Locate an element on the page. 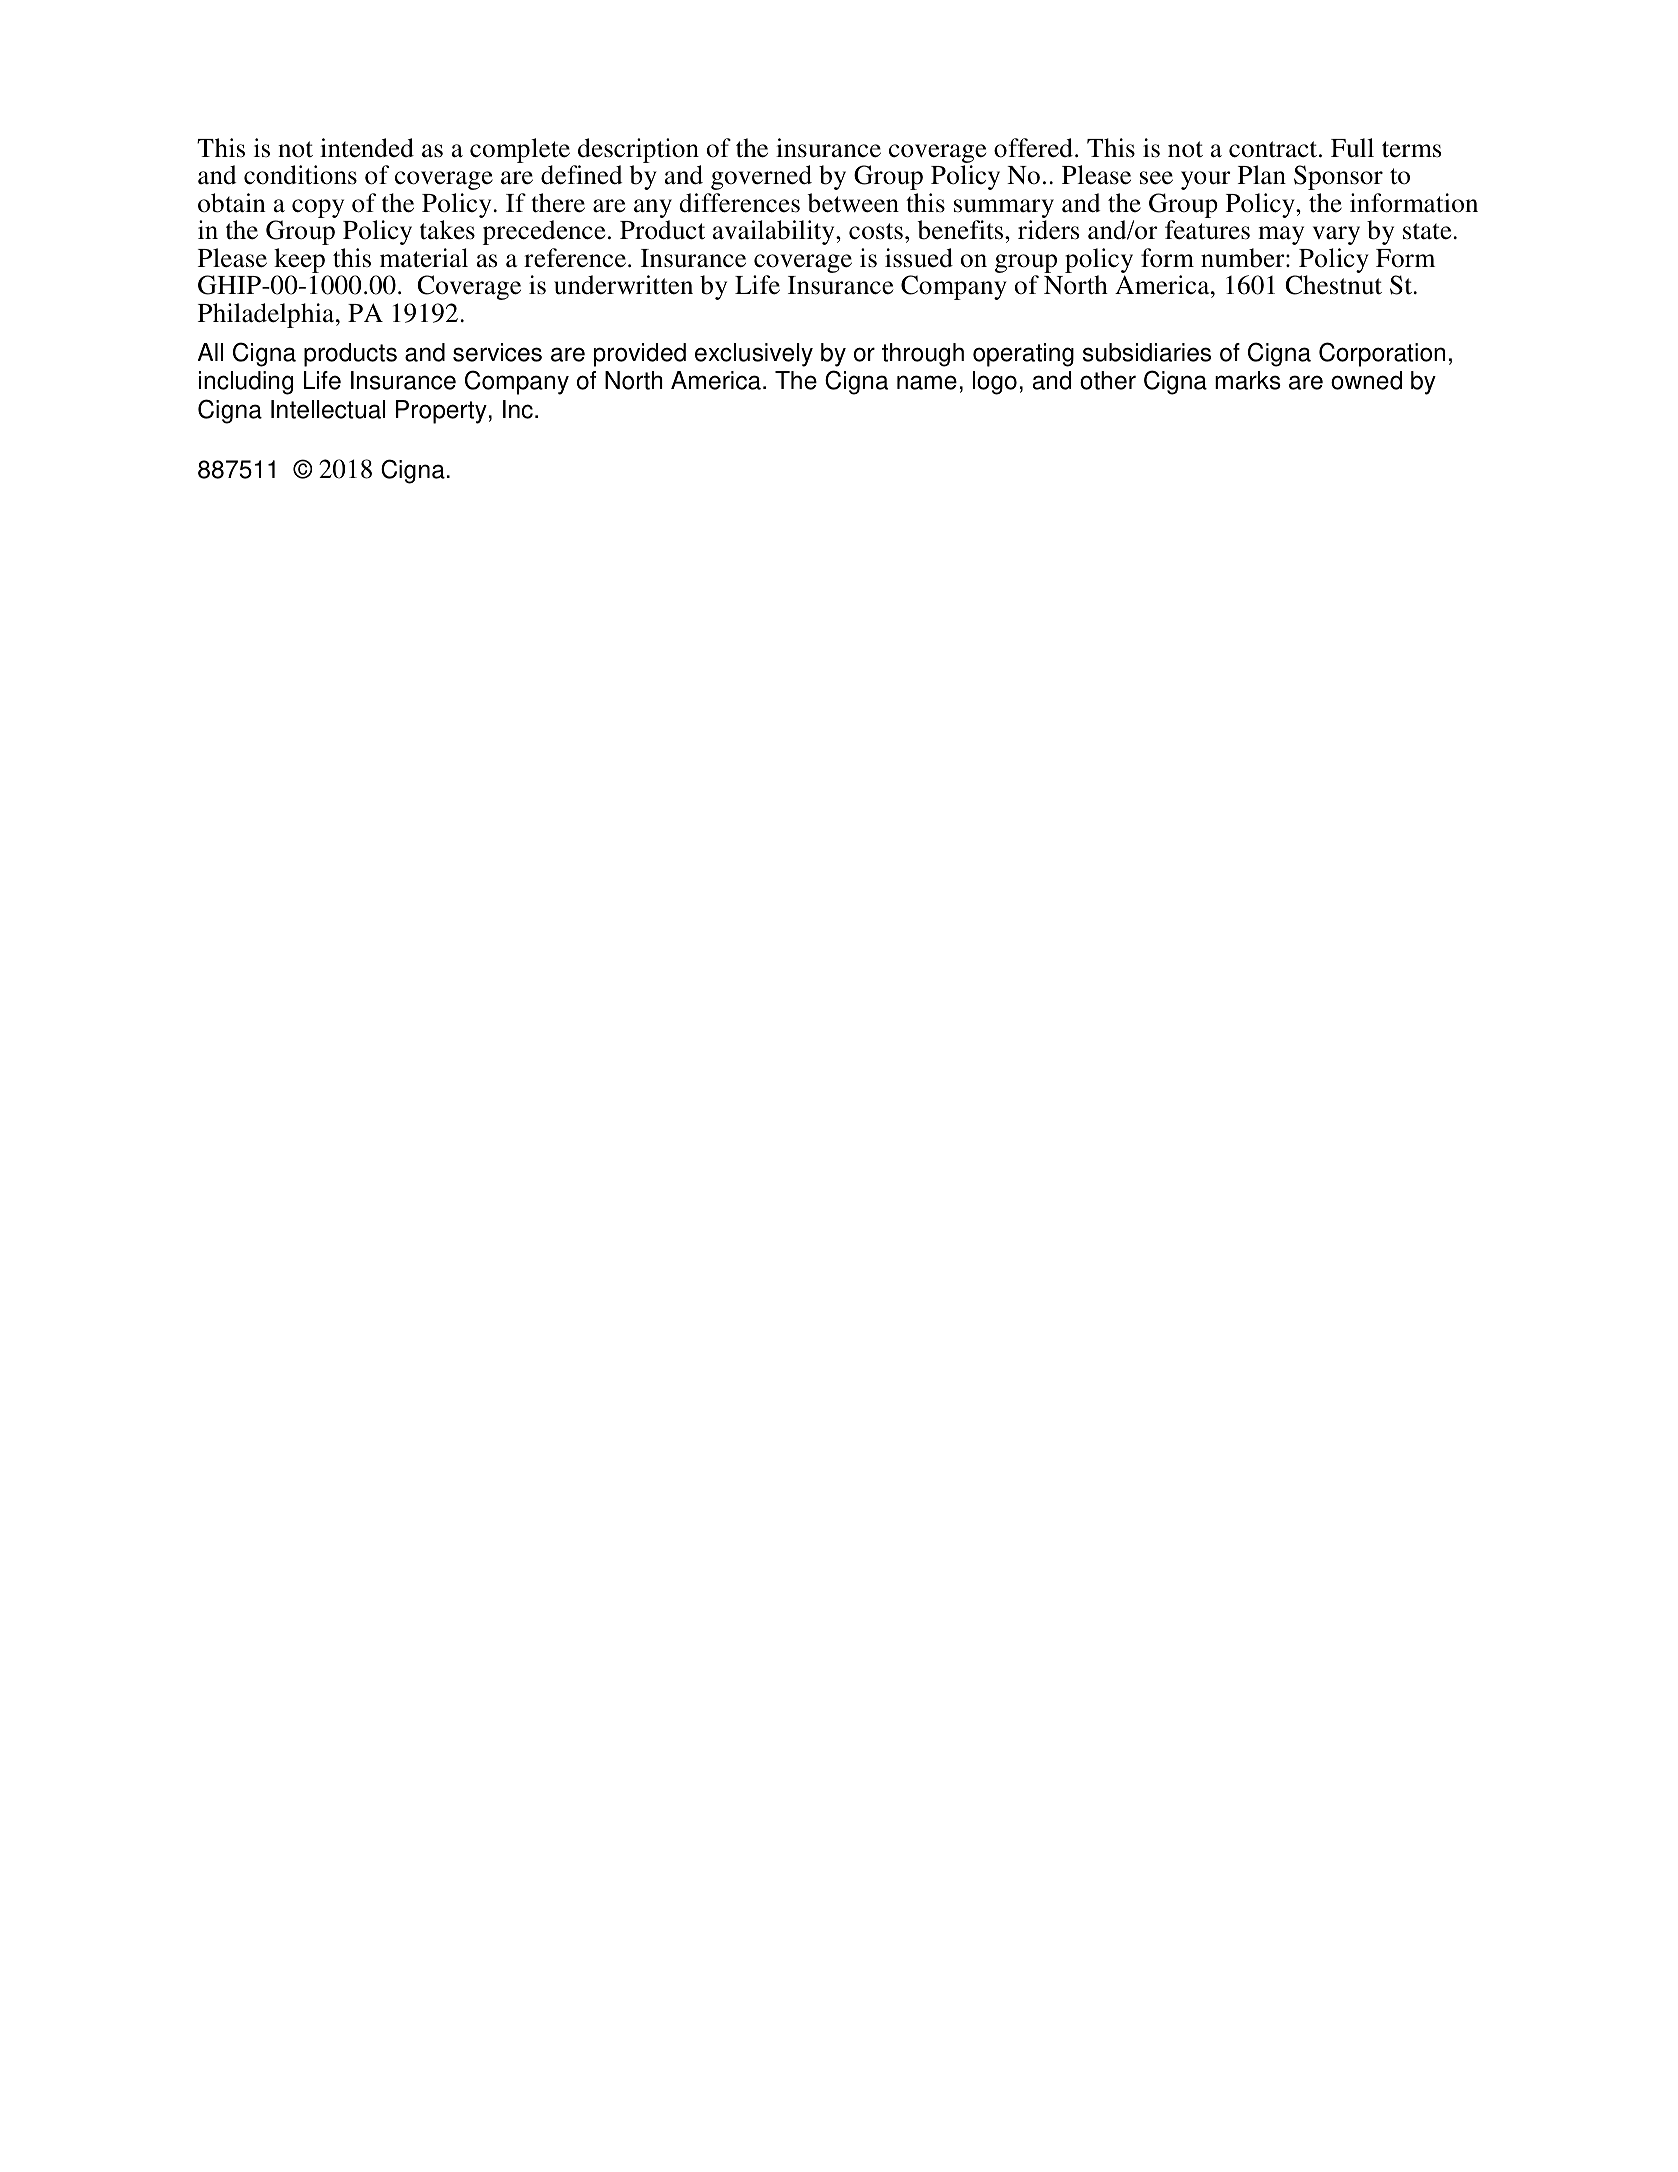  contract is located at coordinates (1274, 149).
